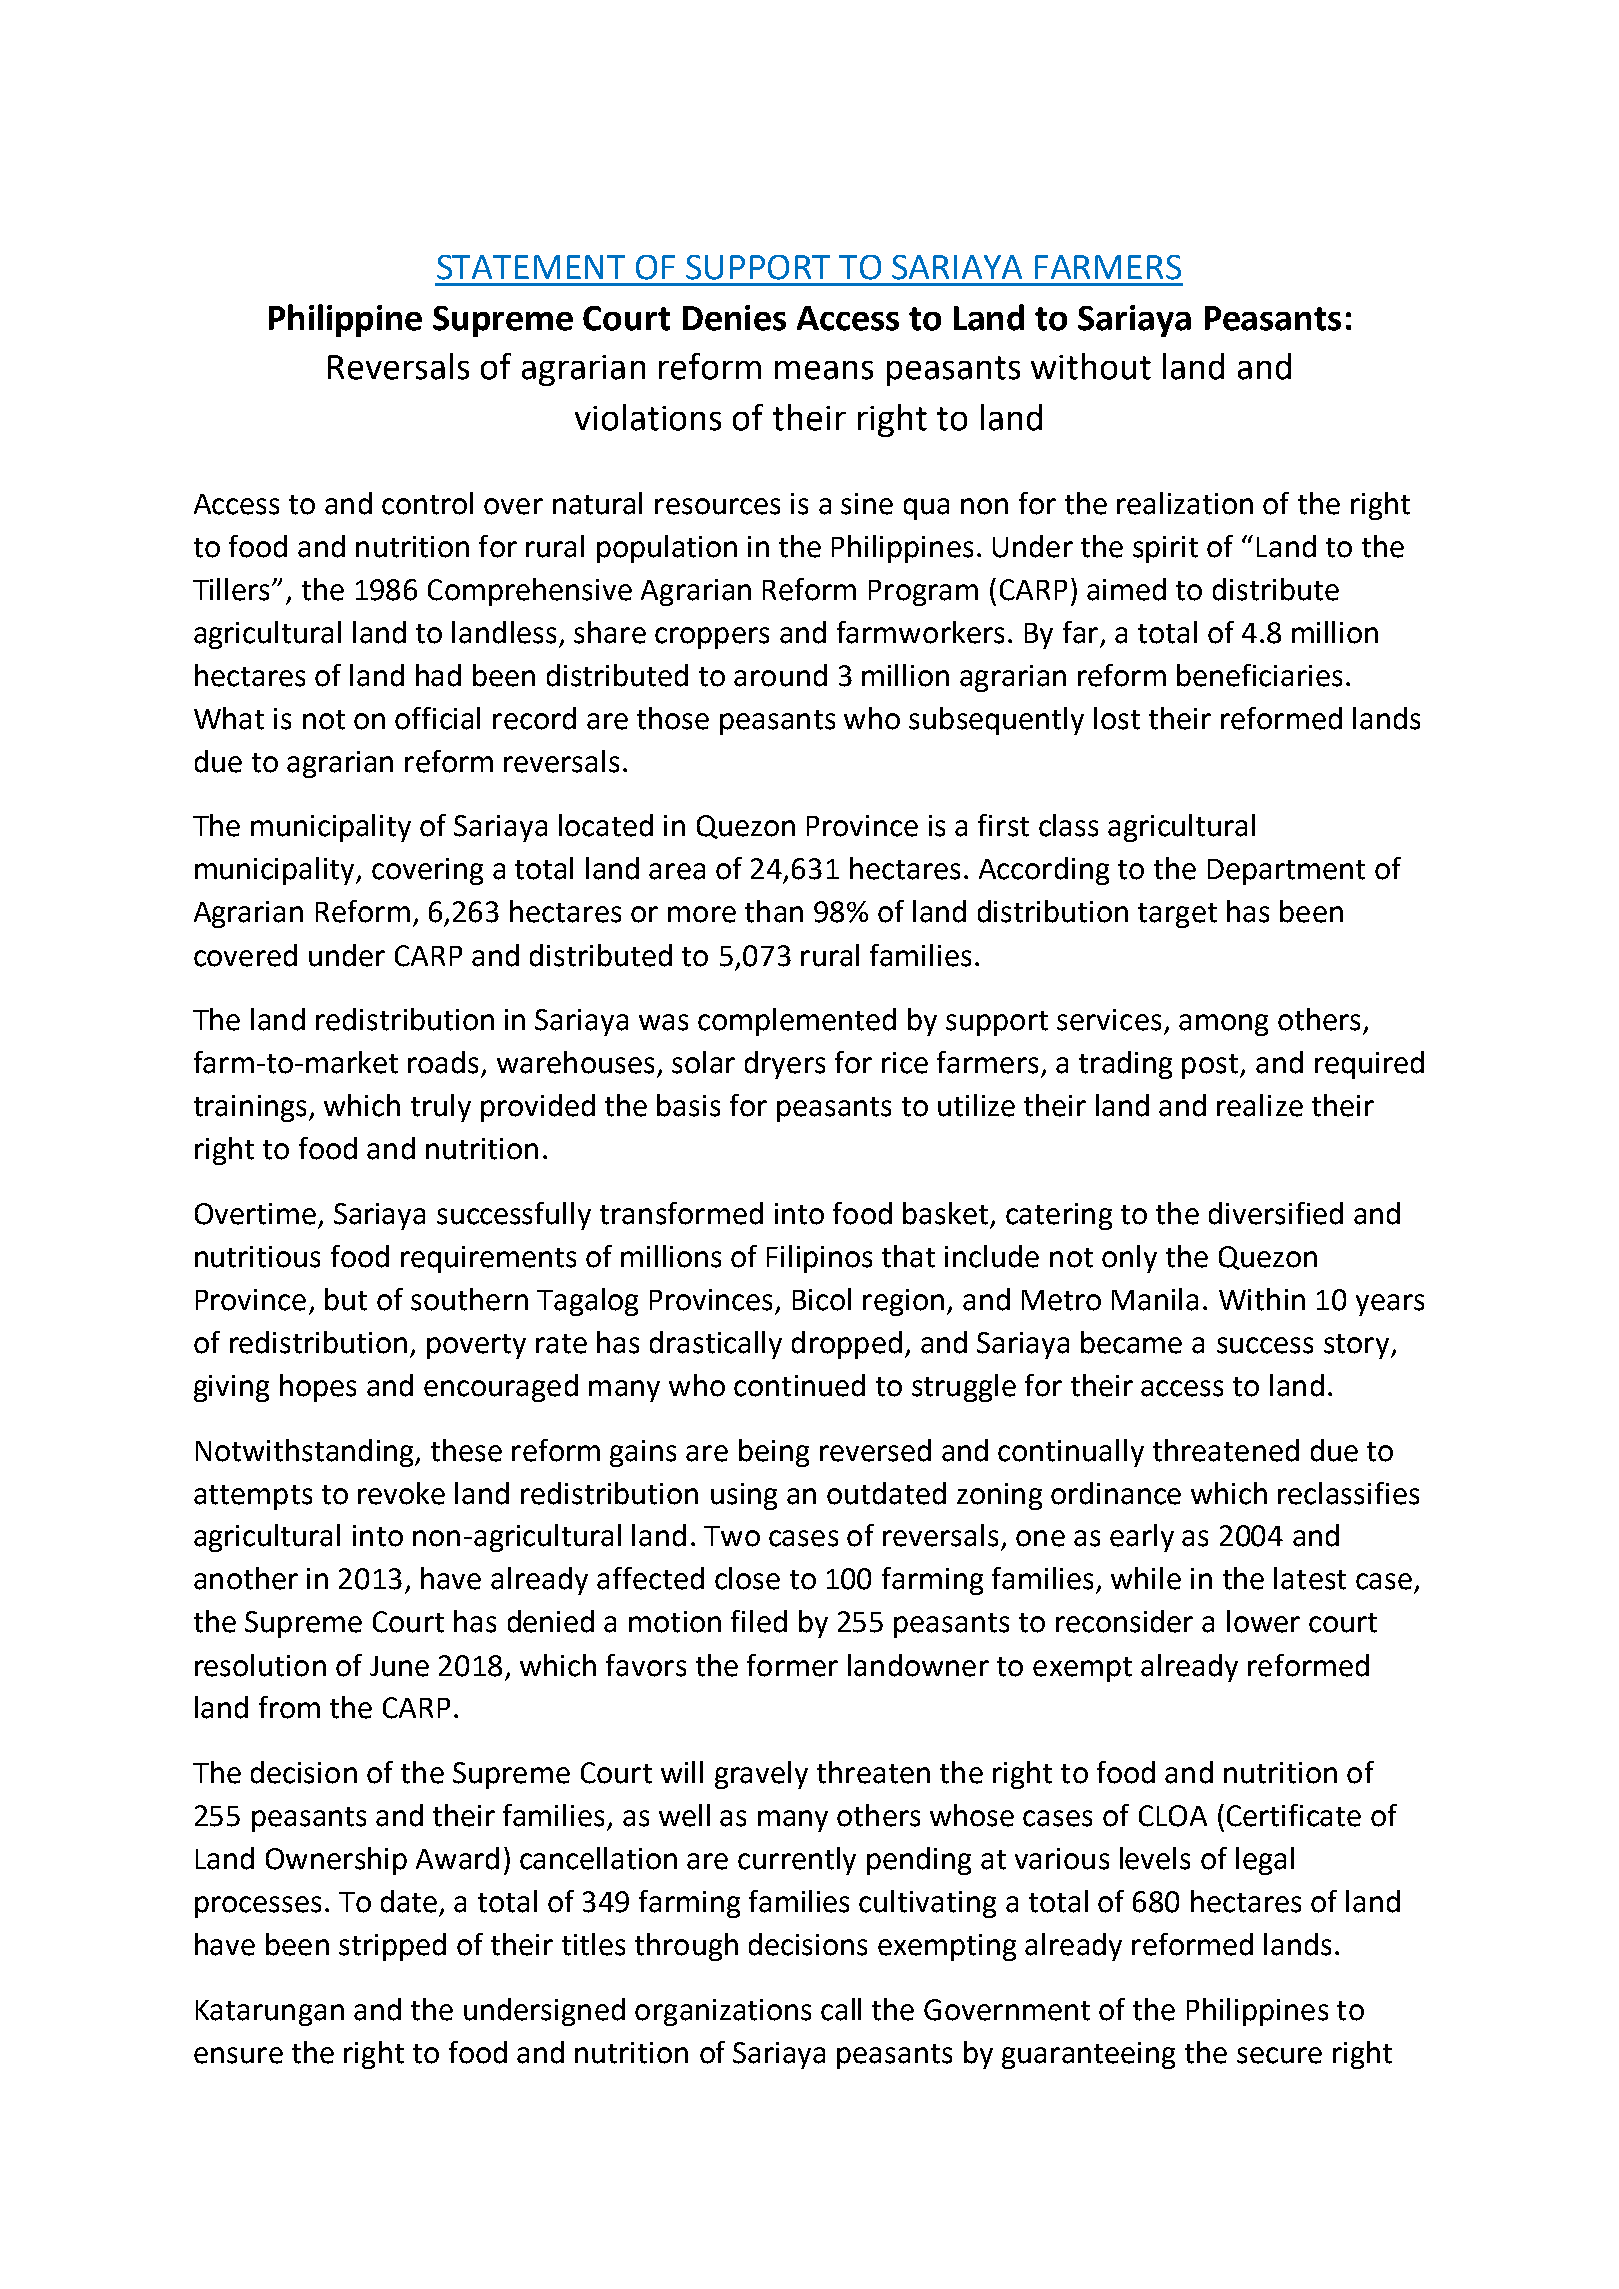 The image size is (1619, 2289). What do you see at coordinates (437, 718) in the screenshot?
I see `official` at bounding box center [437, 718].
